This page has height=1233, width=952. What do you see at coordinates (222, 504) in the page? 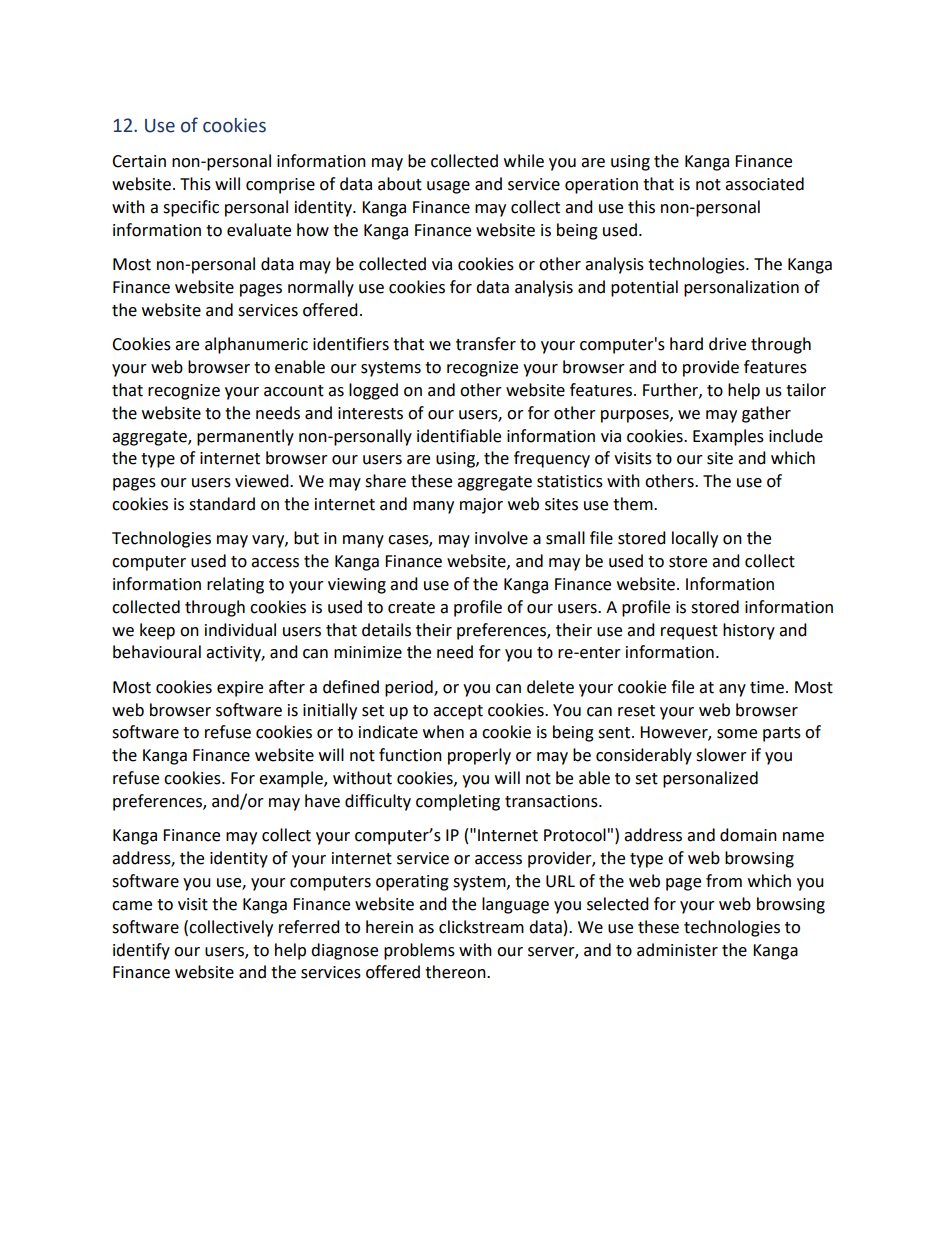
I see `standard` at bounding box center [222, 504].
